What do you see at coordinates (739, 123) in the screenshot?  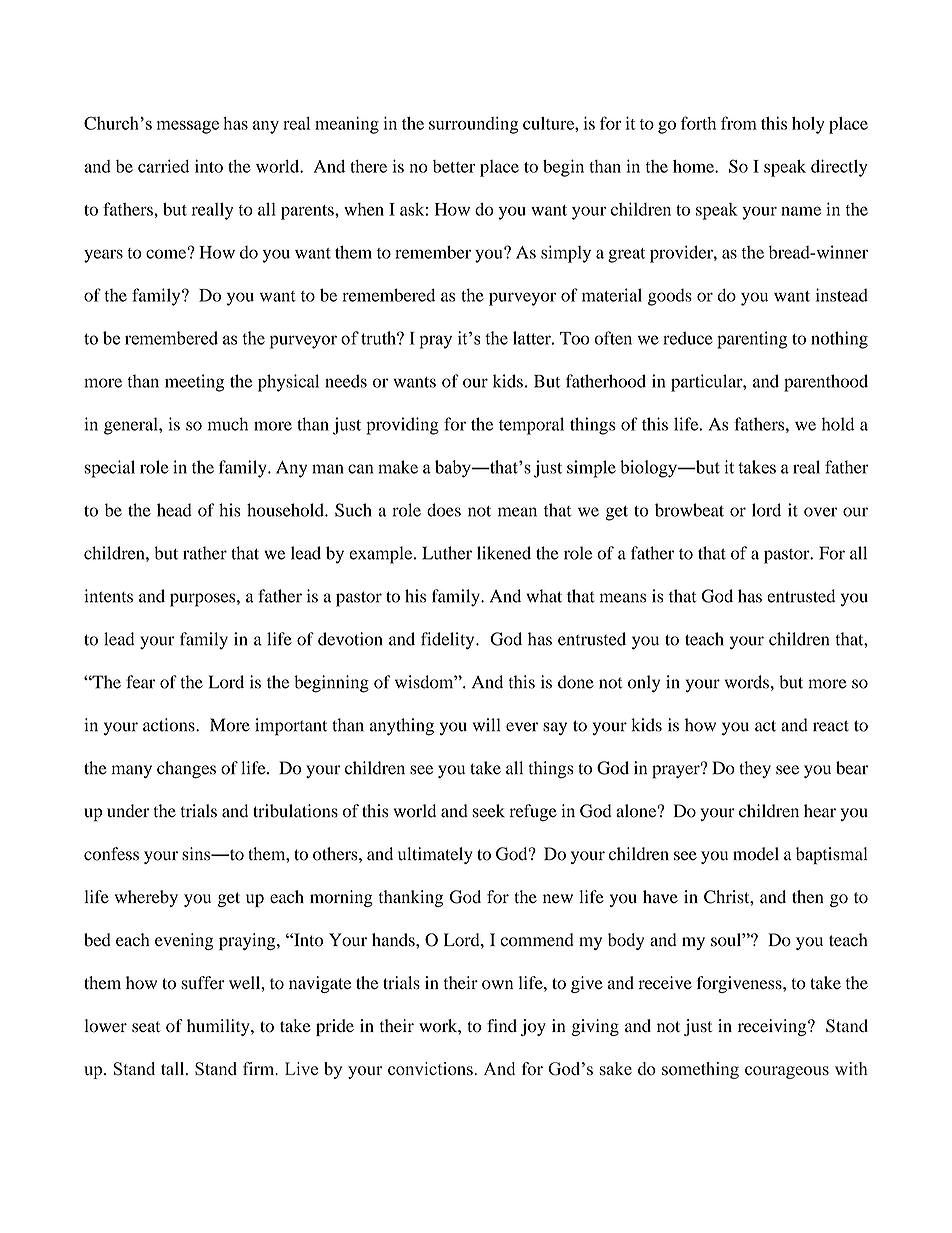 I see `from` at bounding box center [739, 123].
